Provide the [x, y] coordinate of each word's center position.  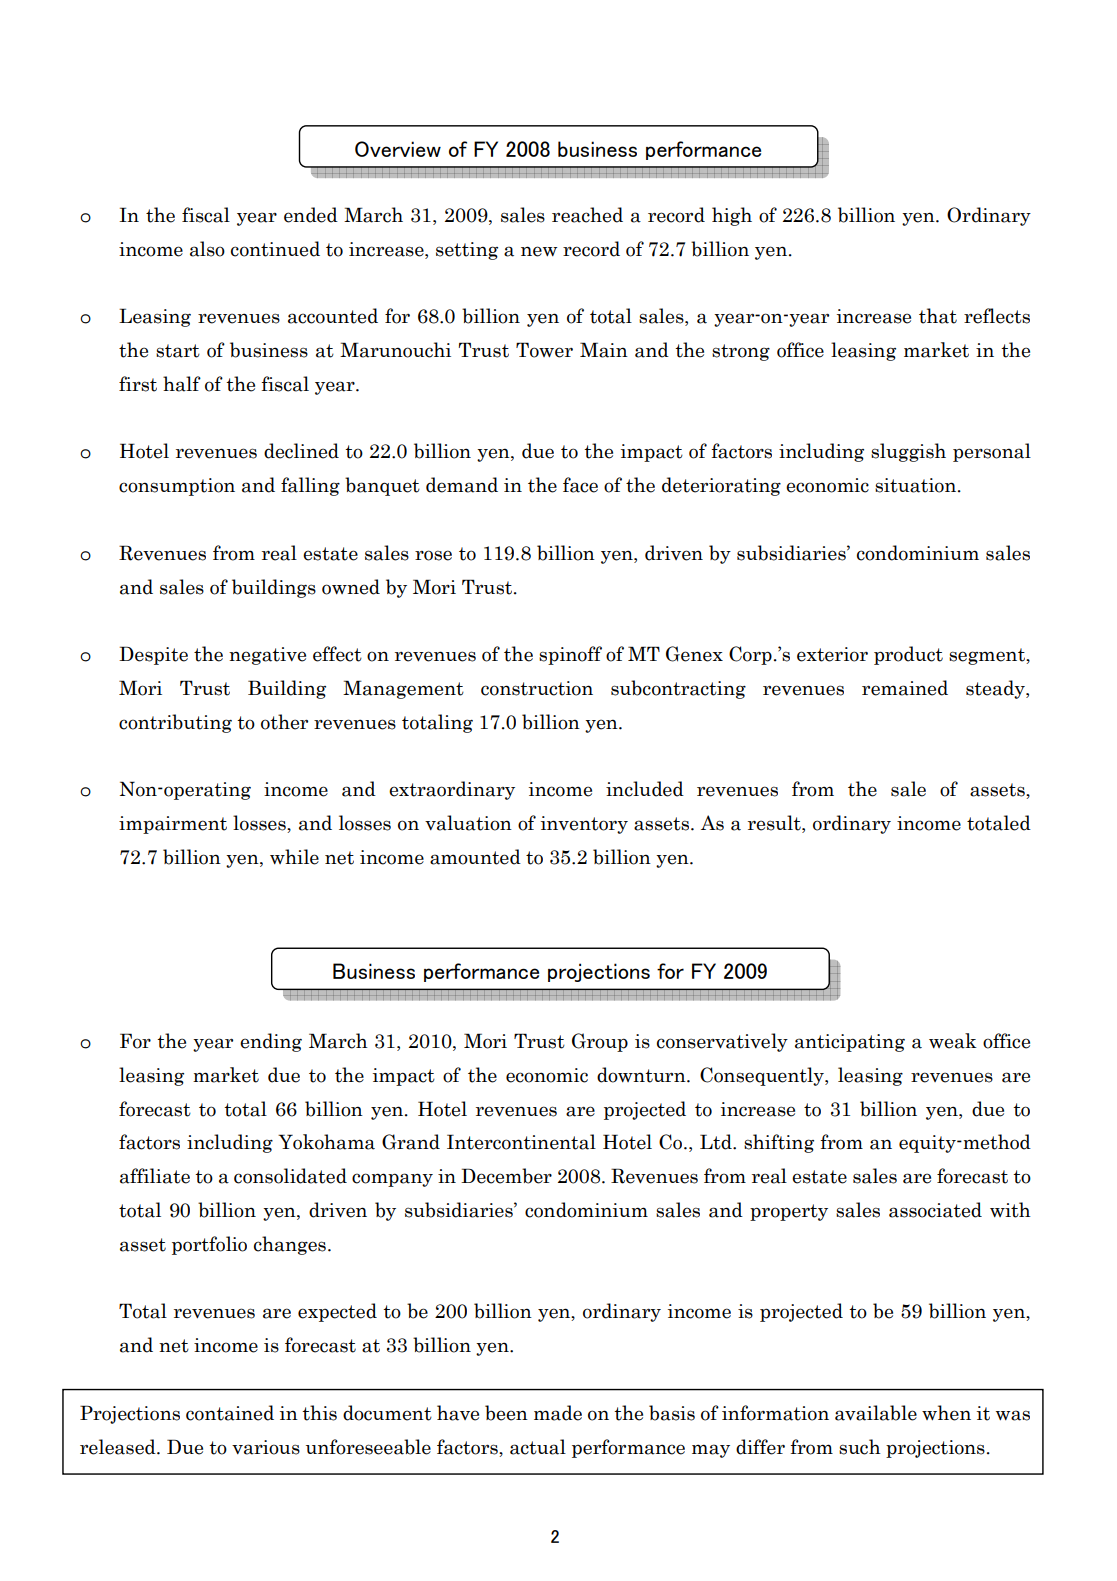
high [732, 216]
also [207, 249]
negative [267, 656]
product [908, 655]
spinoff [570, 655]
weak [953, 1041]
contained [230, 1413]
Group [600, 1042]
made [558, 1413]
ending [271, 1042]
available [876, 1413]
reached [587, 215]
